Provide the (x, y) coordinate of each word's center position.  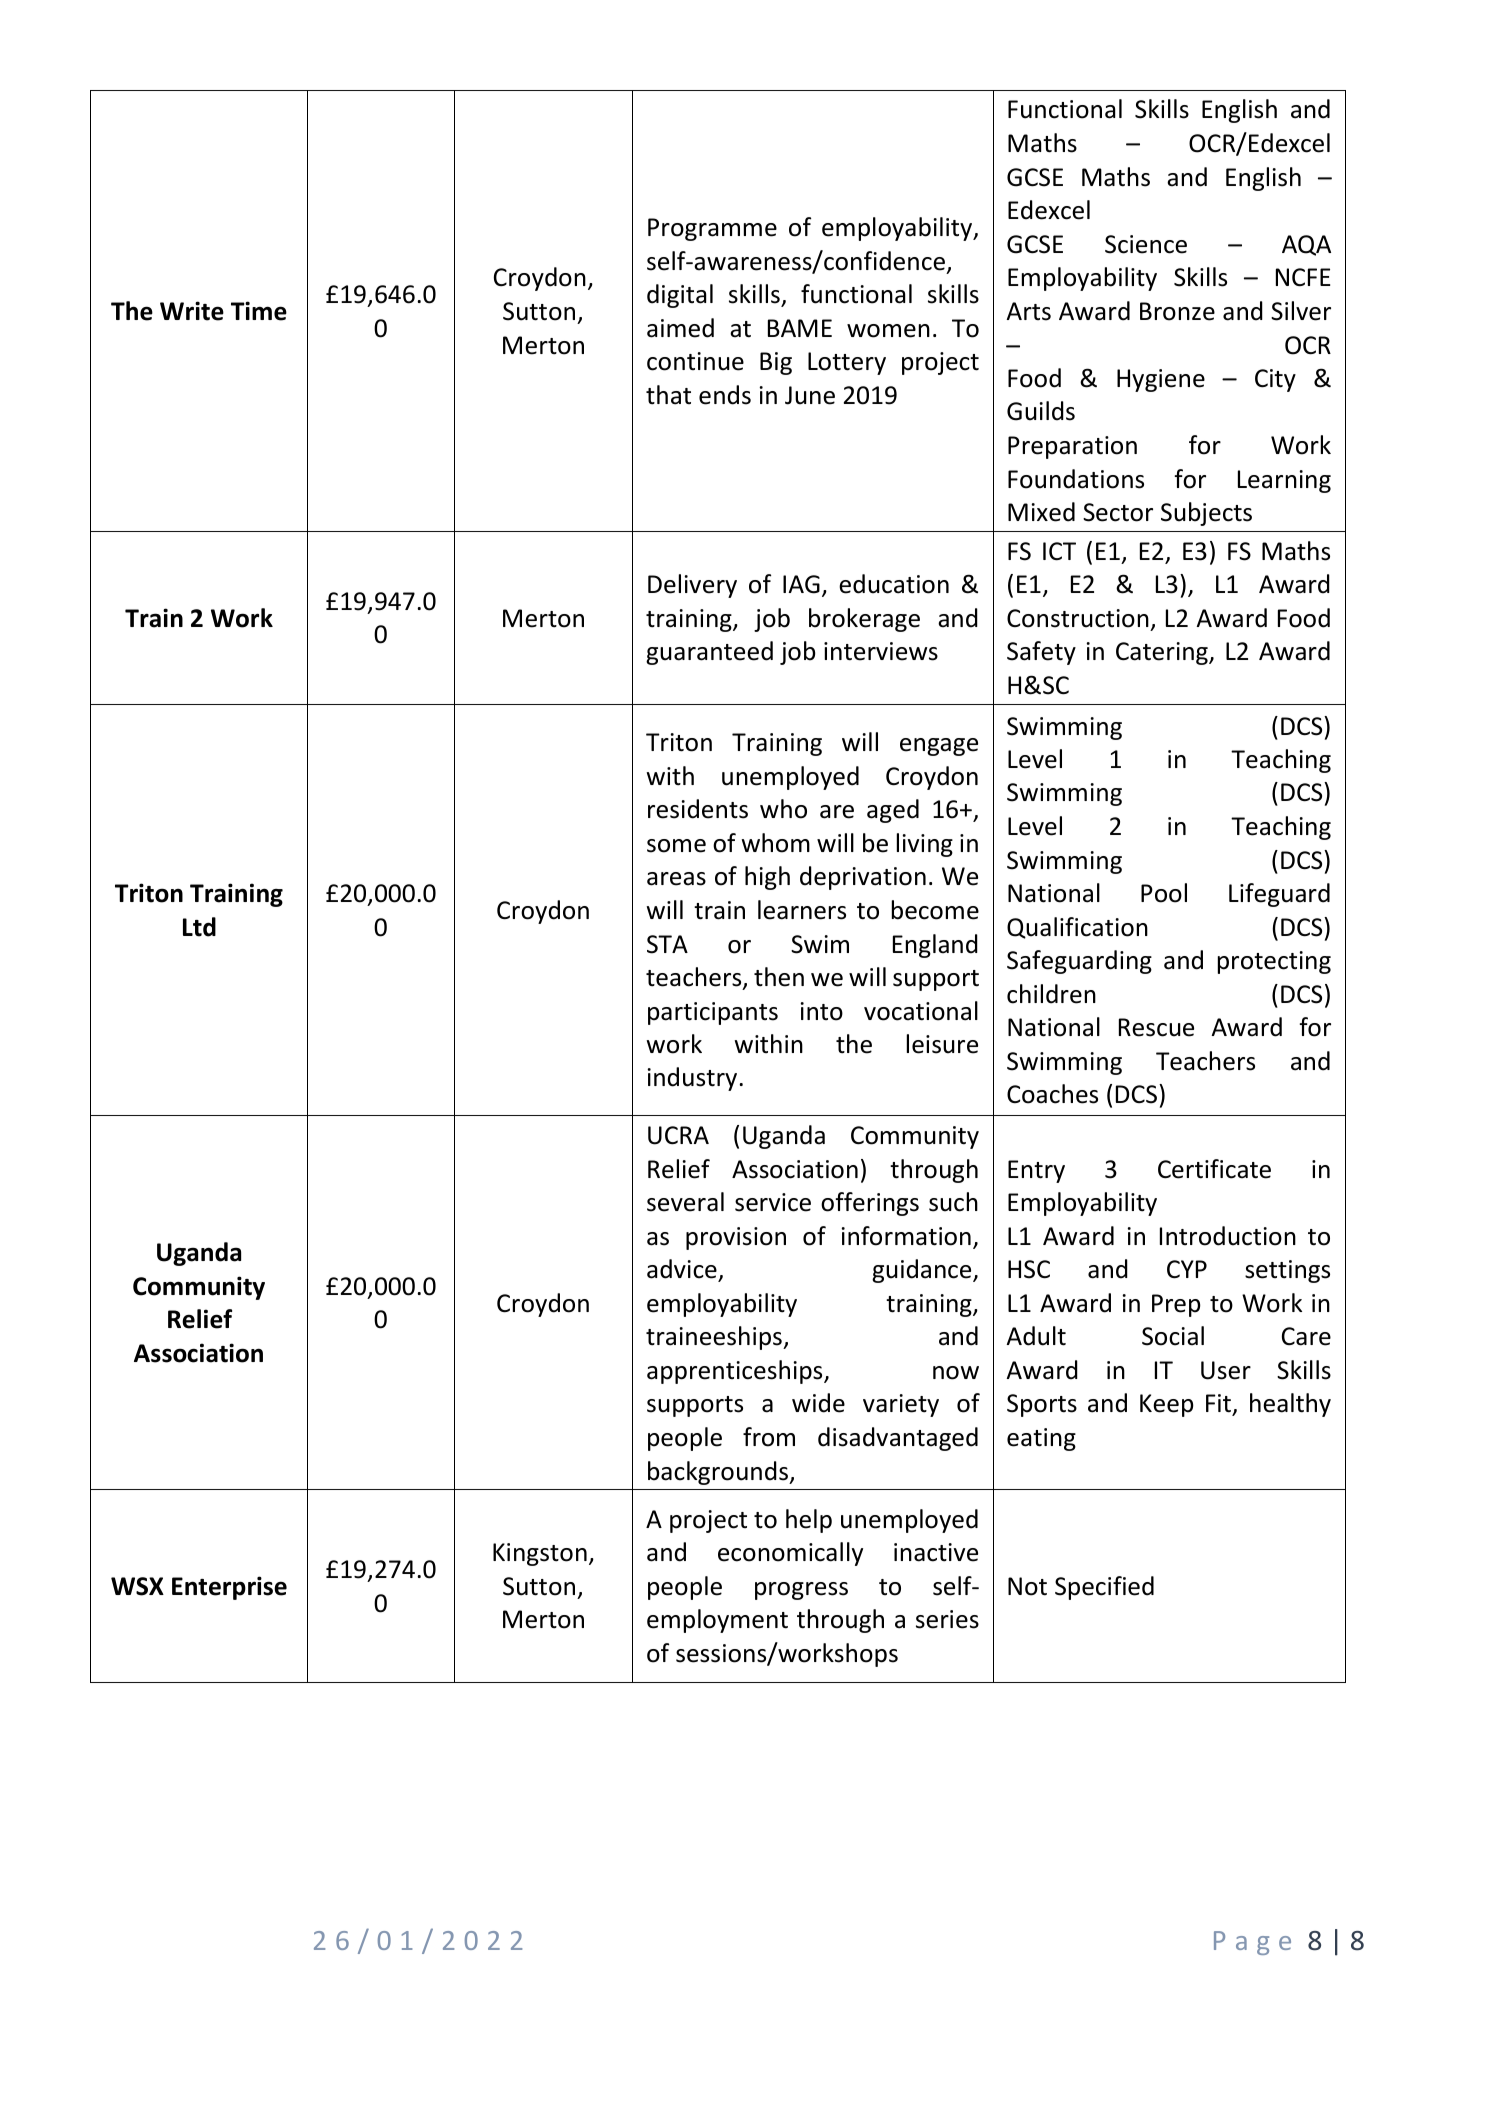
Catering (1163, 653)
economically (790, 1554)
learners (802, 910)
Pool (1164, 893)
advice (682, 1269)
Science (1146, 244)
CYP (1187, 1269)
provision (736, 1238)
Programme (712, 229)
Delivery (692, 586)
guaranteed (709, 653)
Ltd (199, 927)
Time (259, 311)
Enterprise (229, 1588)
